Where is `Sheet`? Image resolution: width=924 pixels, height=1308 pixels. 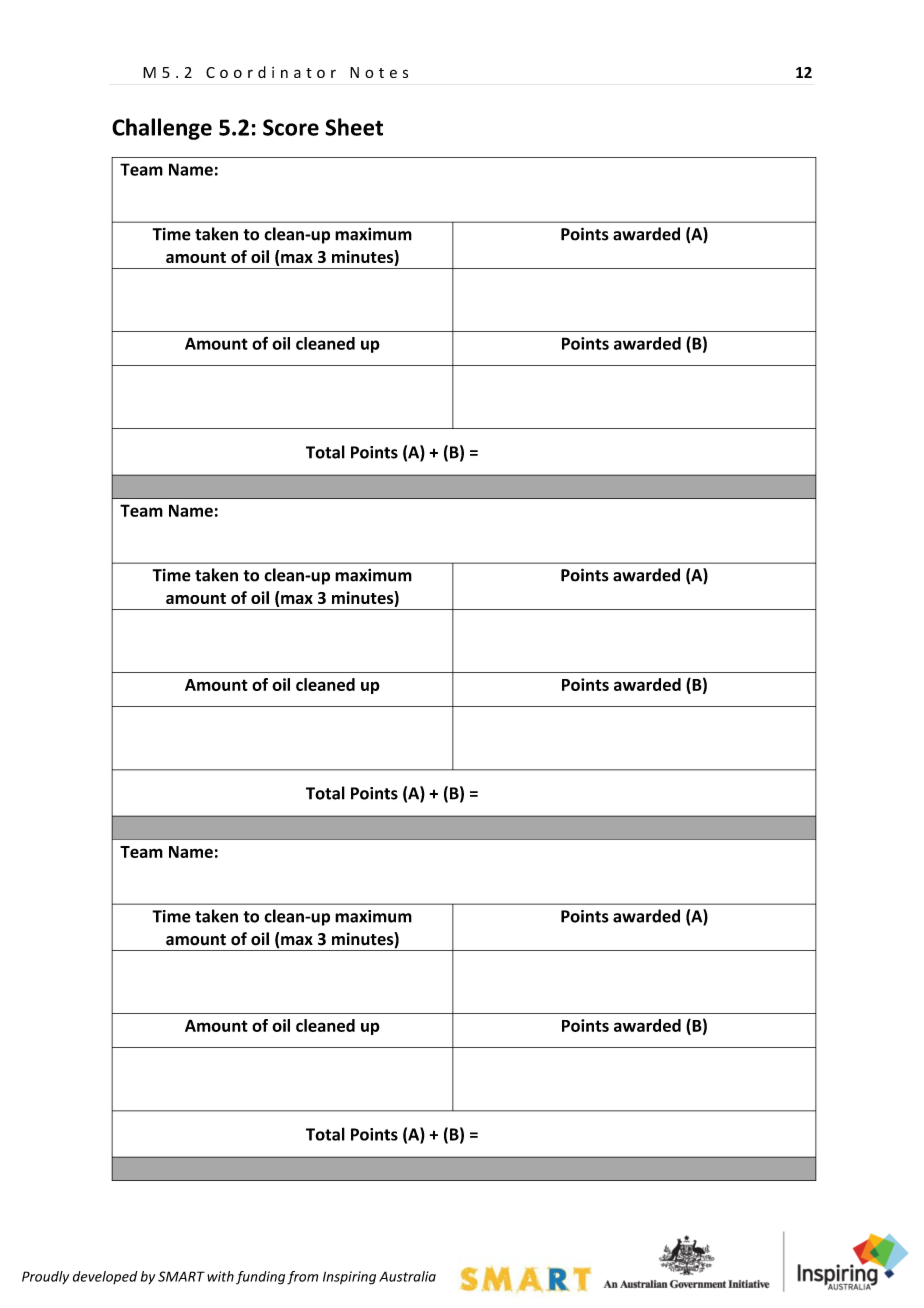
Sheet is located at coordinates (354, 127).
